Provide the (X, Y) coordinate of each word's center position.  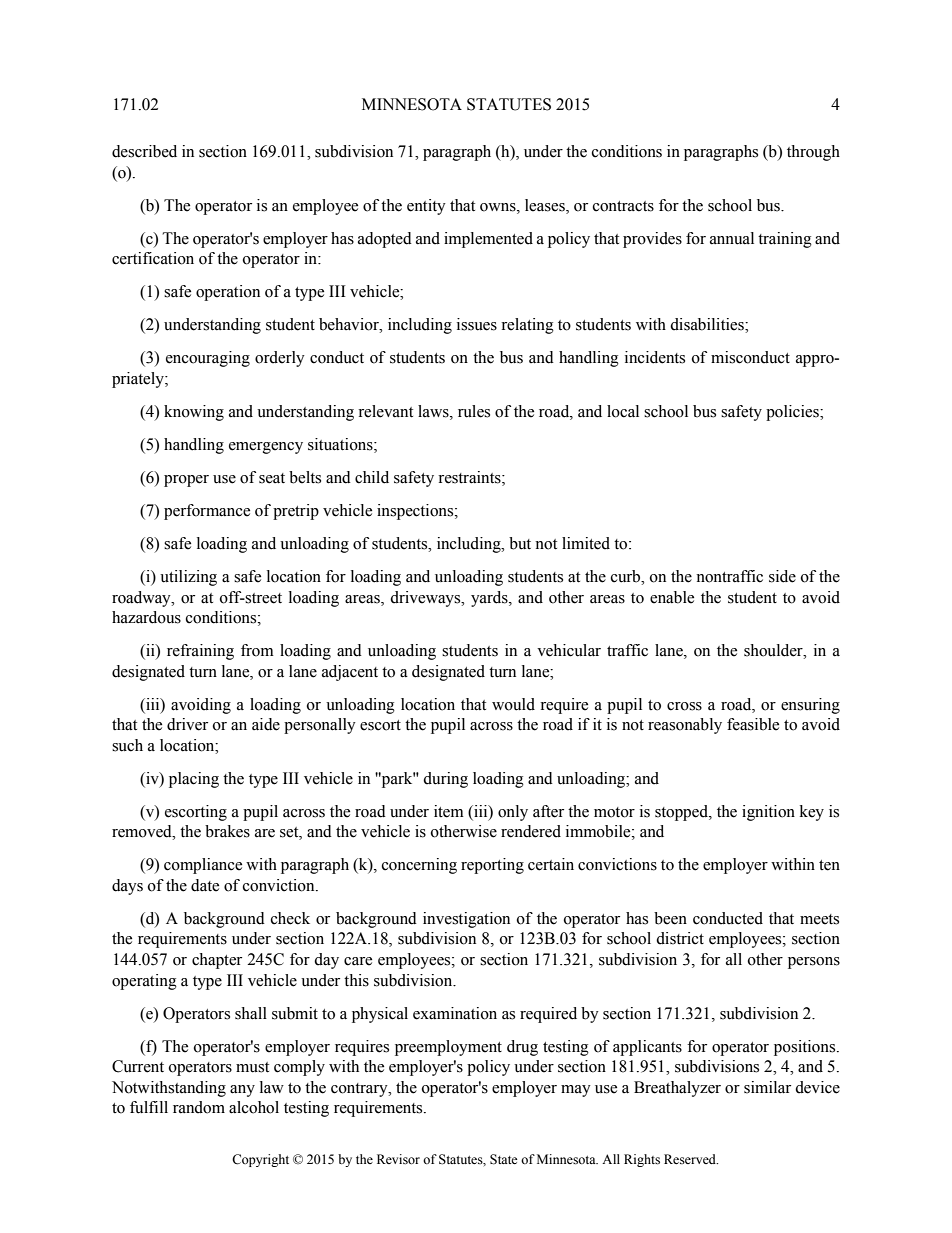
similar (767, 1087)
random (199, 1107)
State (504, 1159)
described (144, 151)
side (782, 576)
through (813, 153)
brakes (227, 831)
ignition (768, 813)
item (449, 811)
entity (426, 207)
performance (207, 512)
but (520, 543)
